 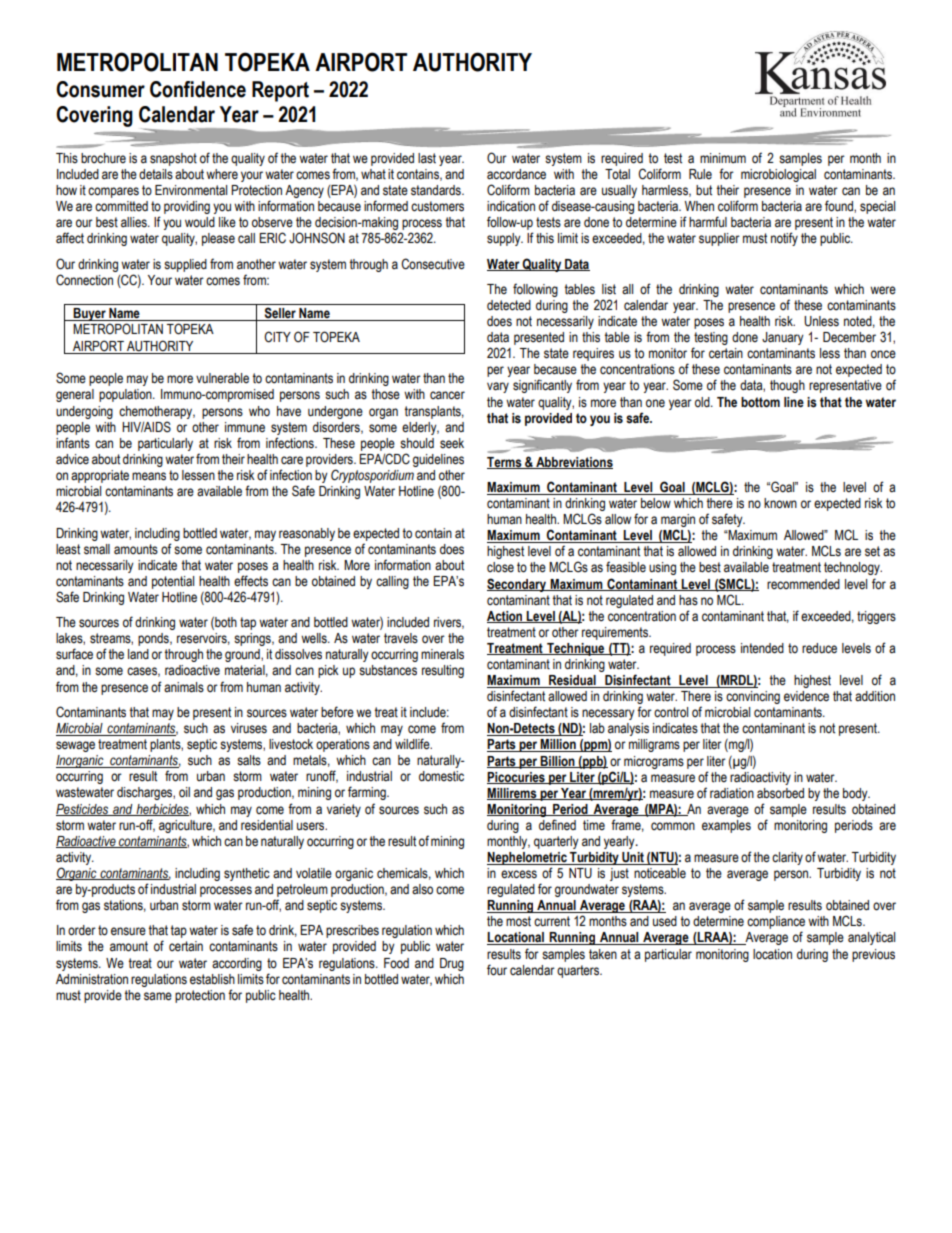 I want to click on absorbed, so click(x=780, y=793).
